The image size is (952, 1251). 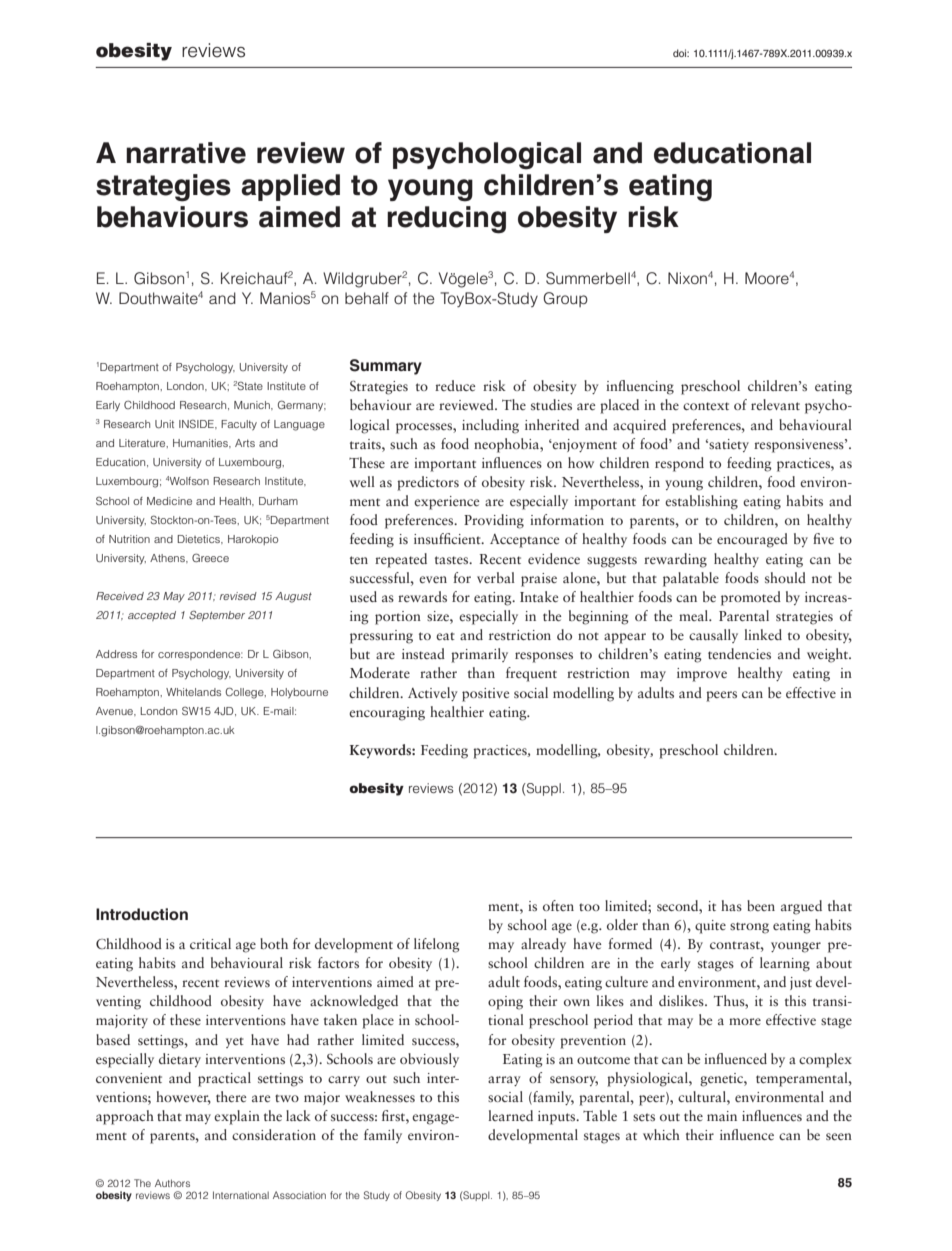 What do you see at coordinates (510, 1115) in the screenshot?
I see `learned` at bounding box center [510, 1115].
